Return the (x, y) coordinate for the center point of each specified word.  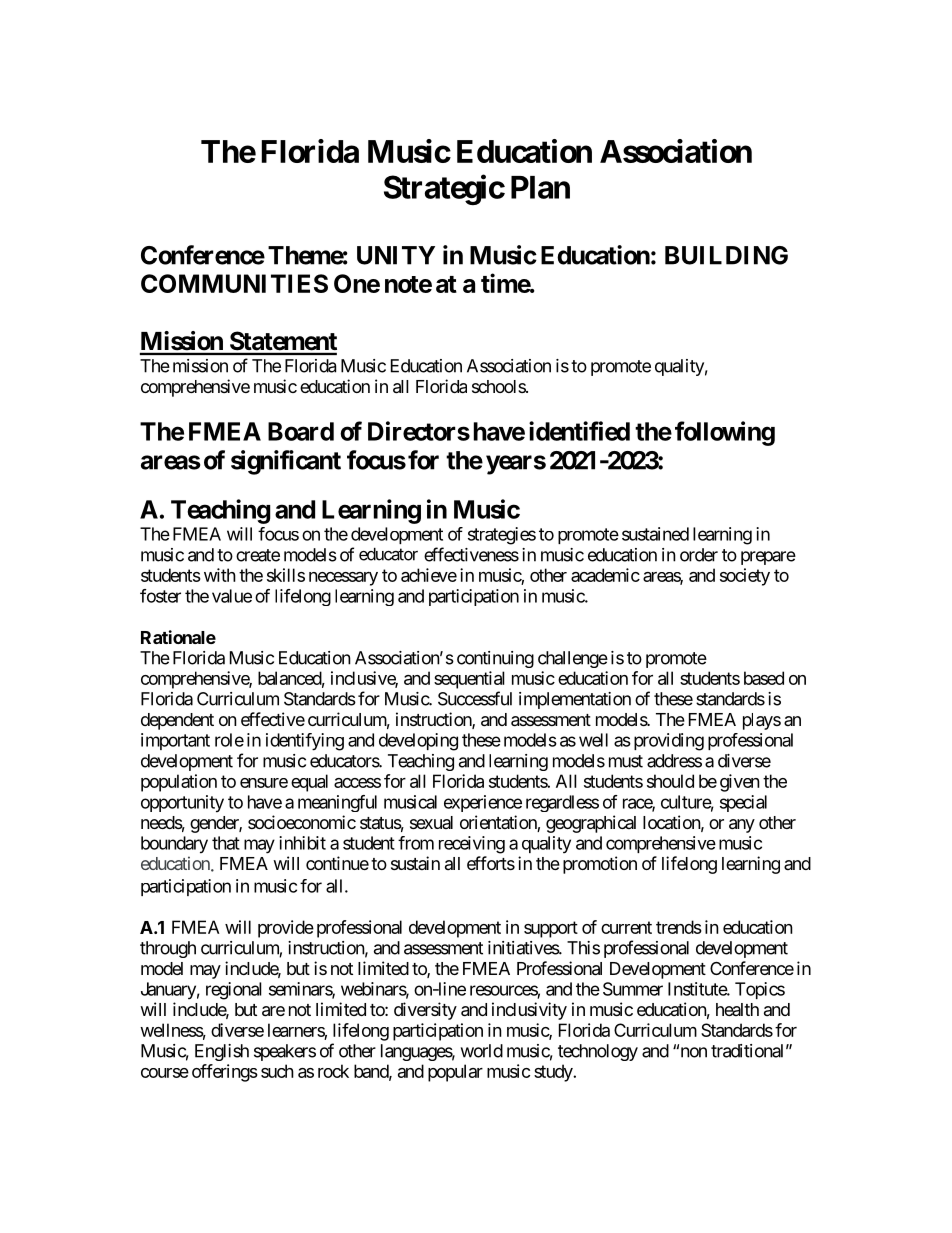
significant (286, 462)
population (179, 783)
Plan (540, 187)
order (699, 555)
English (222, 1052)
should (670, 781)
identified (579, 431)
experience (483, 803)
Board (301, 431)
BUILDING (726, 255)
